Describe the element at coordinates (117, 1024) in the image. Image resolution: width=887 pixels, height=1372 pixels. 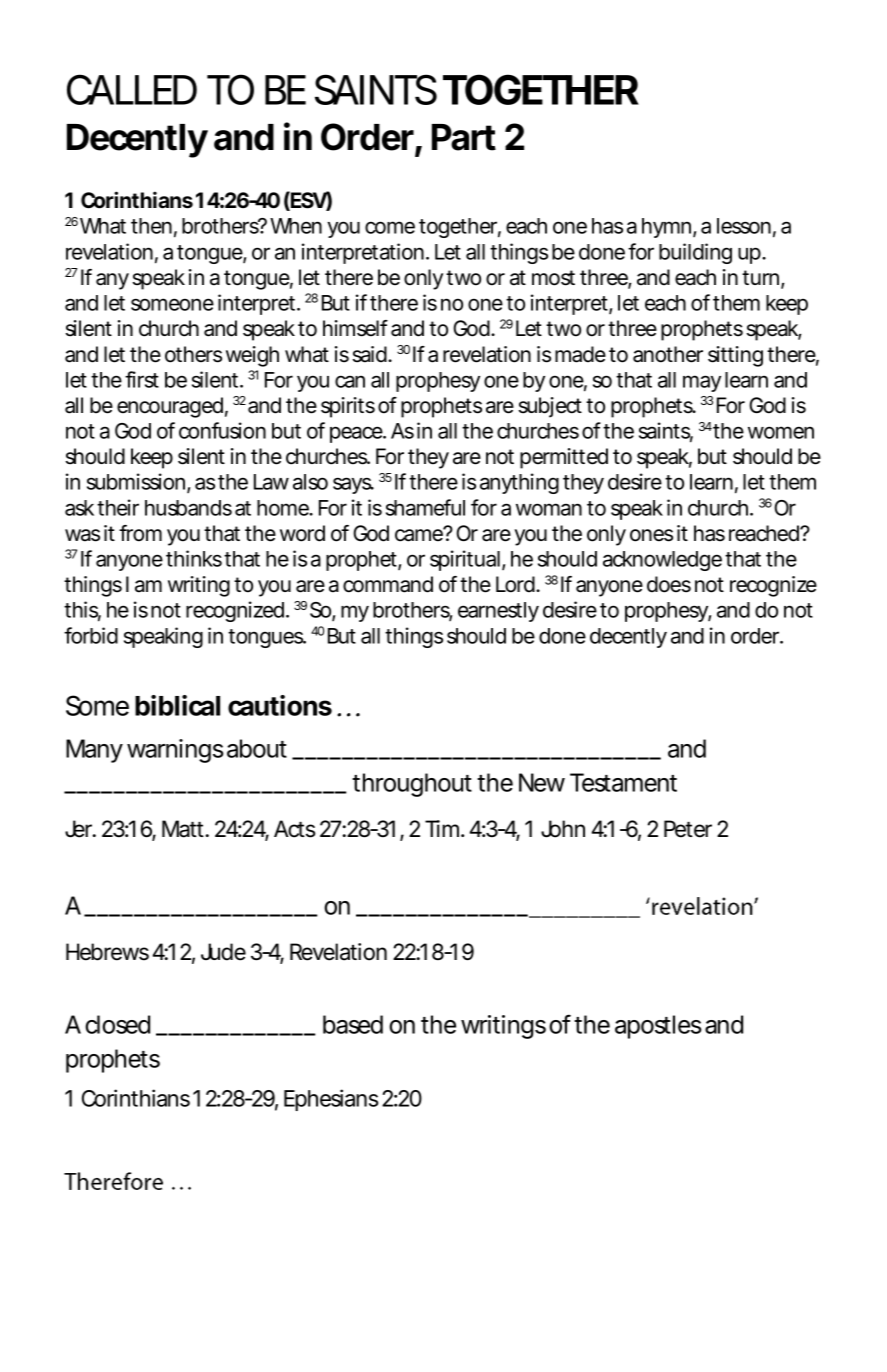
I see `closed` at that location.
